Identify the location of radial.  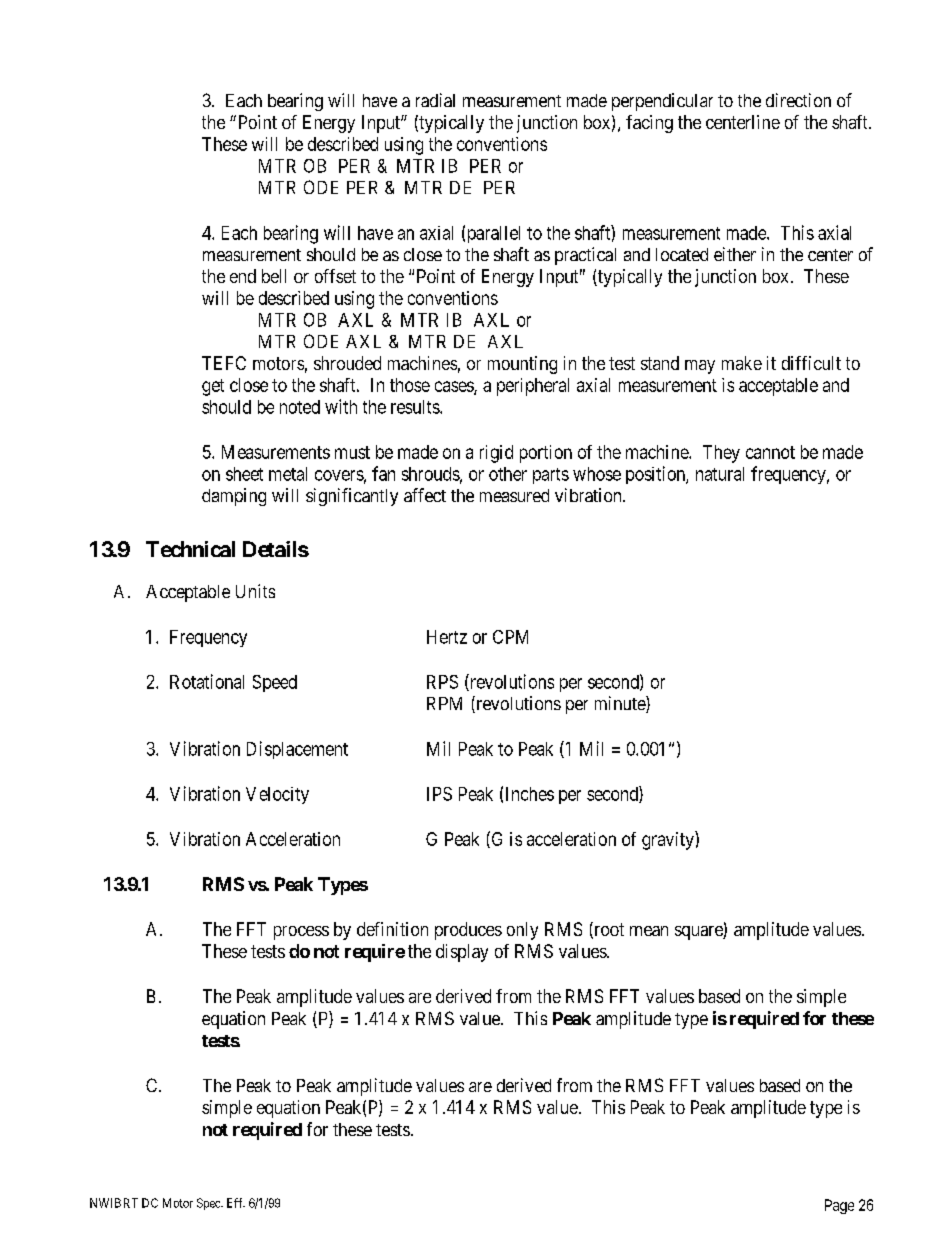
(435, 100).
